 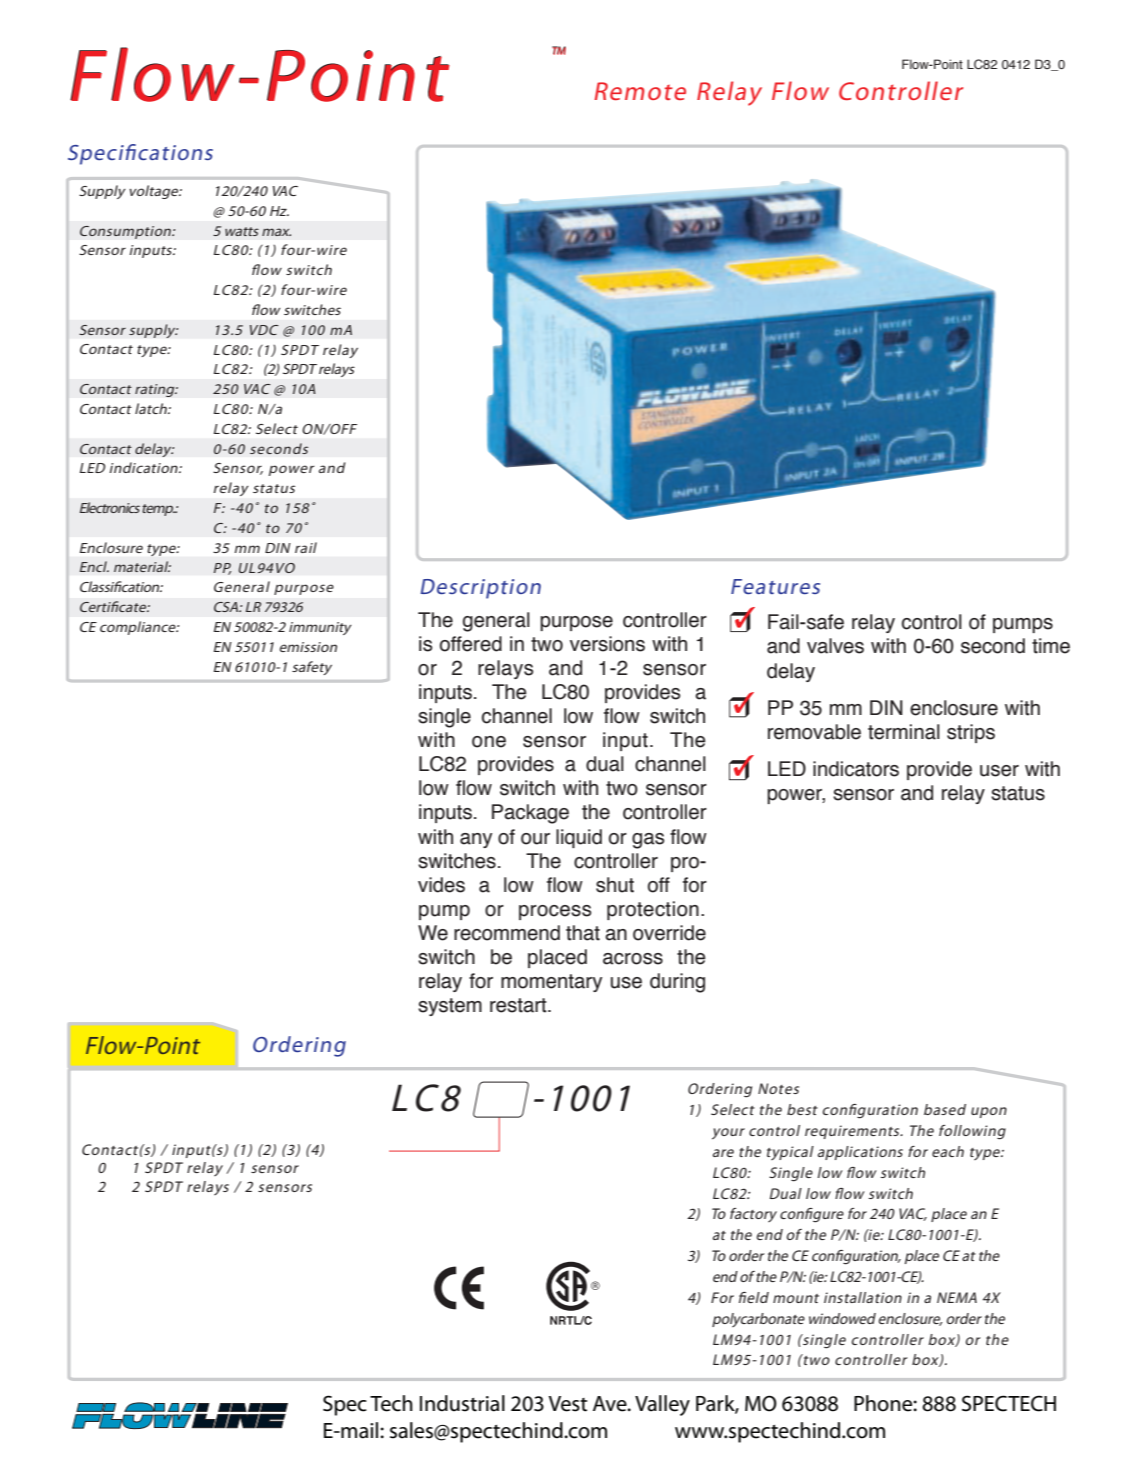 What do you see at coordinates (567, 1404) in the screenshot?
I see `Vest` at bounding box center [567, 1404].
